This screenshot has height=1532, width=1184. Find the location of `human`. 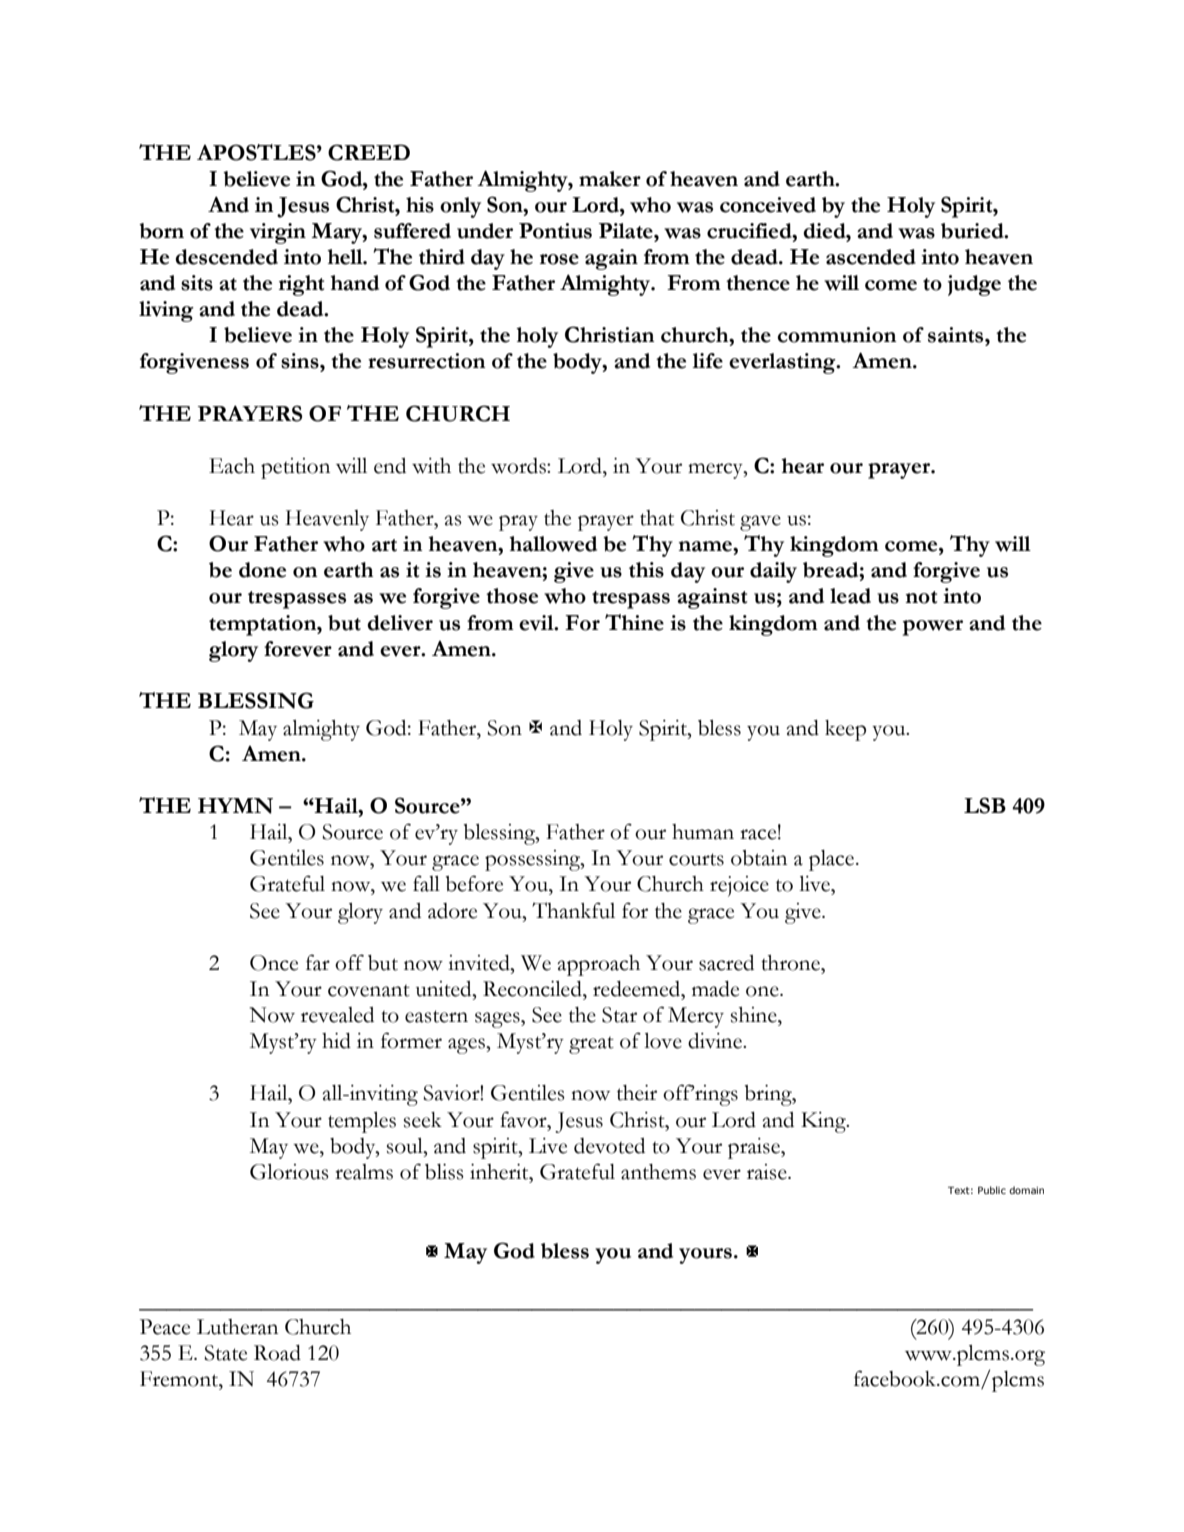

human is located at coordinates (703, 832).
